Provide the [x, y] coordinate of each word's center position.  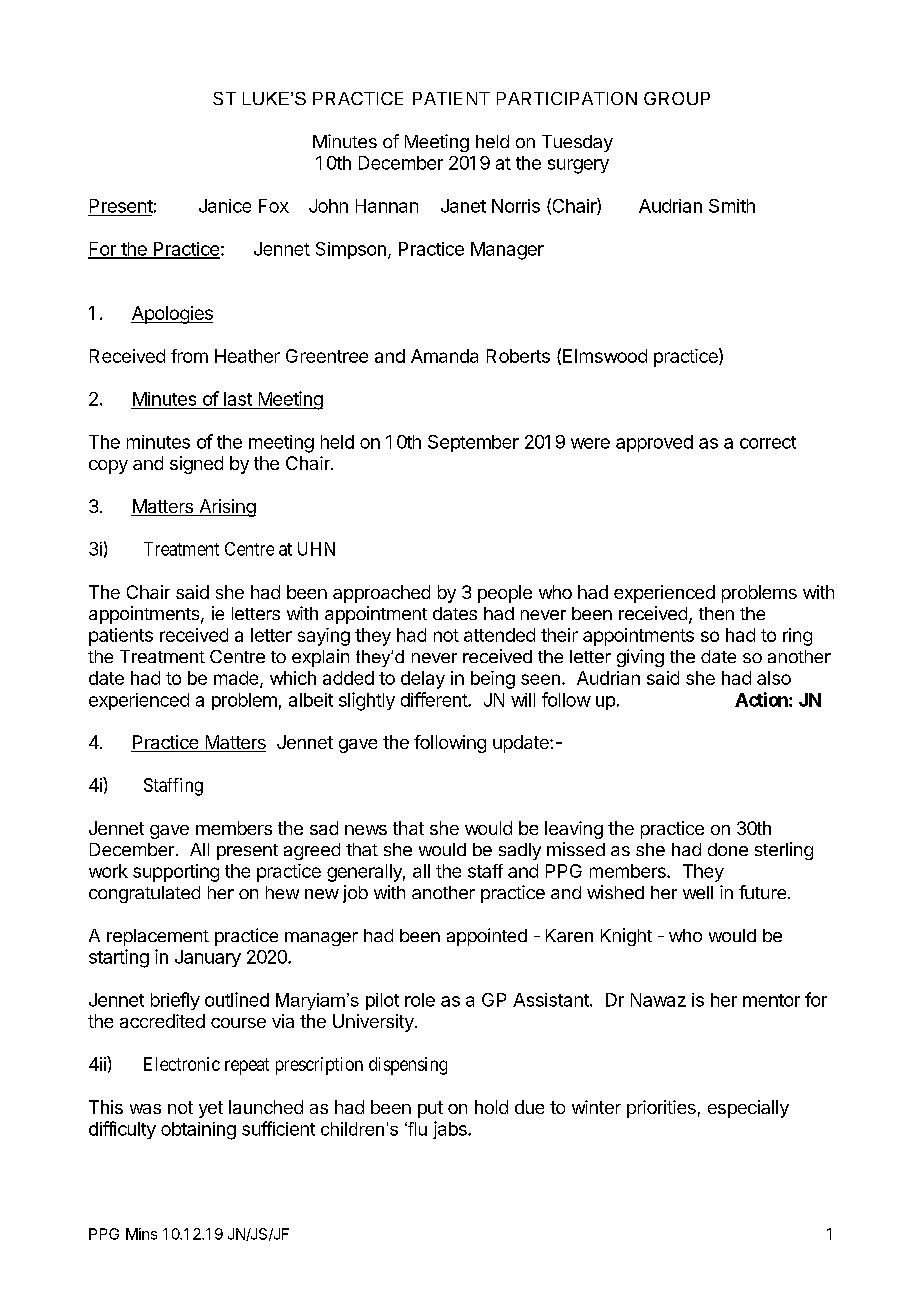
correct [768, 442]
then [716, 613]
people [505, 594]
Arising [226, 508]
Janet [463, 206]
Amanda [444, 356]
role [420, 1000]
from [189, 356]
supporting [176, 873]
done [728, 849]
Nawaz [658, 1000]
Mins [141, 1234]
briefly [175, 1001]
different [435, 699]
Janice [225, 206]
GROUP [677, 98]
